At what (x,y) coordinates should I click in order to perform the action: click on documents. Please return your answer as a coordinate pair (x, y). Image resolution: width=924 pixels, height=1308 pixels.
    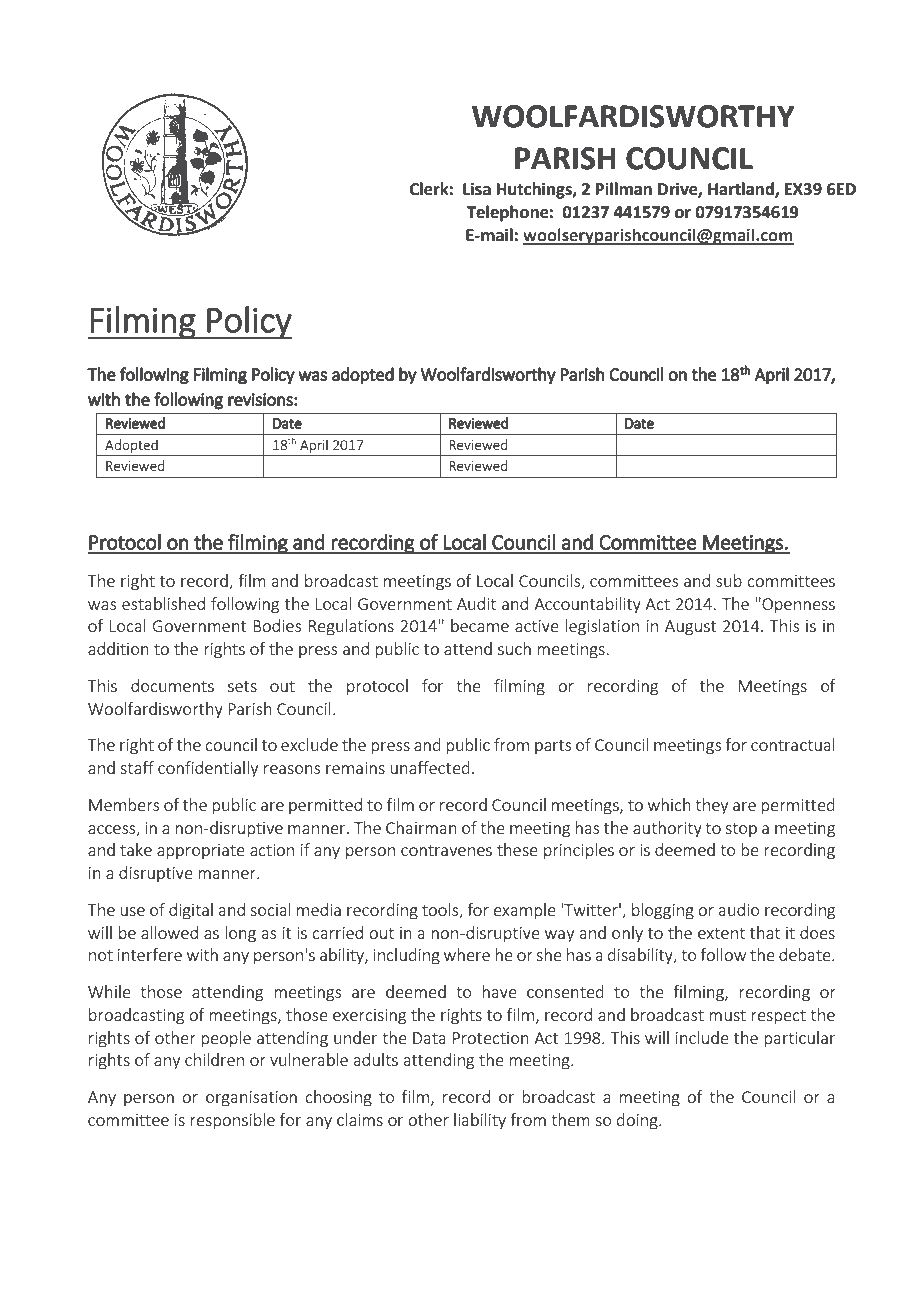
    Looking at the image, I should click on (172, 685).
